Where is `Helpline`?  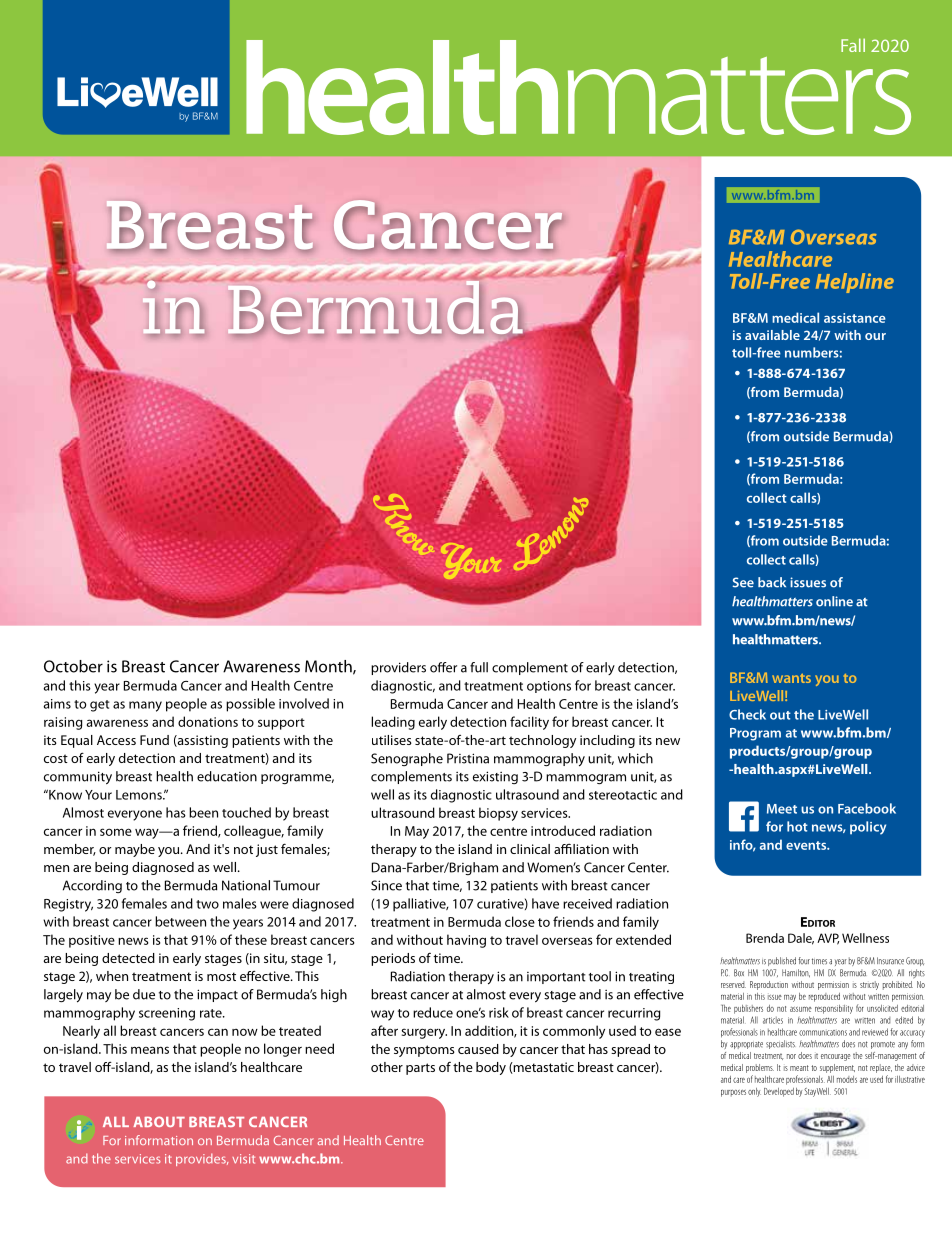
Helpline is located at coordinates (855, 283).
